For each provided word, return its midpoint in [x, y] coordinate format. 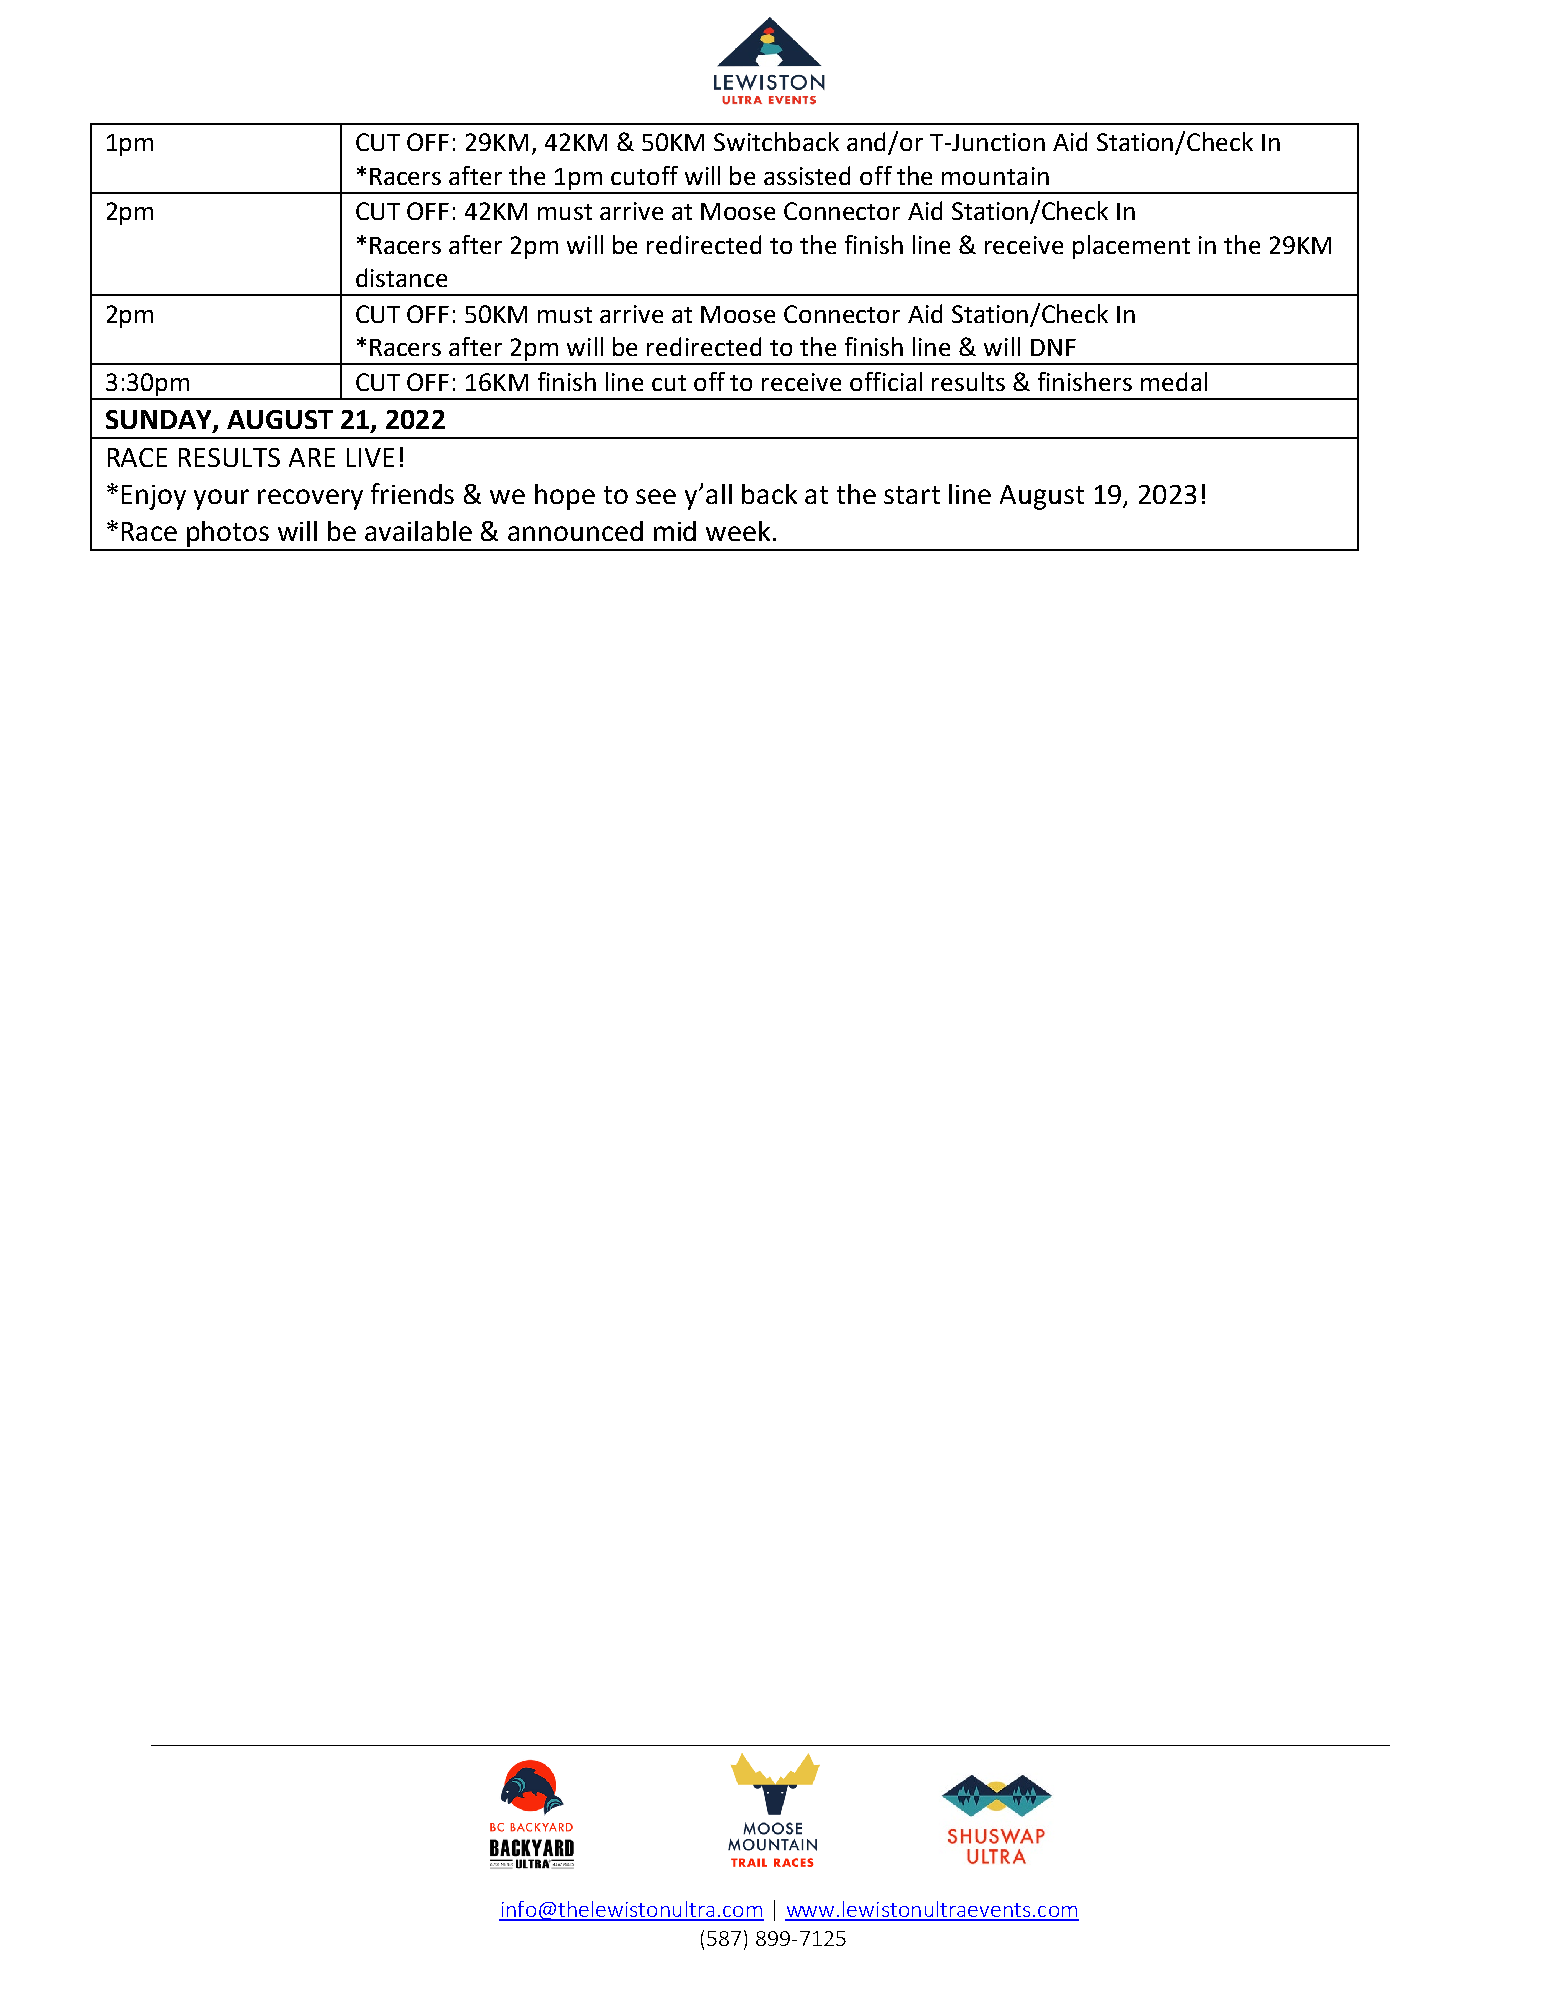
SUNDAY [160, 421]
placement [1131, 247]
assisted [807, 175]
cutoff [644, 175]
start [912, 495]
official [886, 381]
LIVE [370, 457]
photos [228, 534]
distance [401, 277]
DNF [1053, 347]
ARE [312, 457]
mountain [995, 176]
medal [1174, 381]
